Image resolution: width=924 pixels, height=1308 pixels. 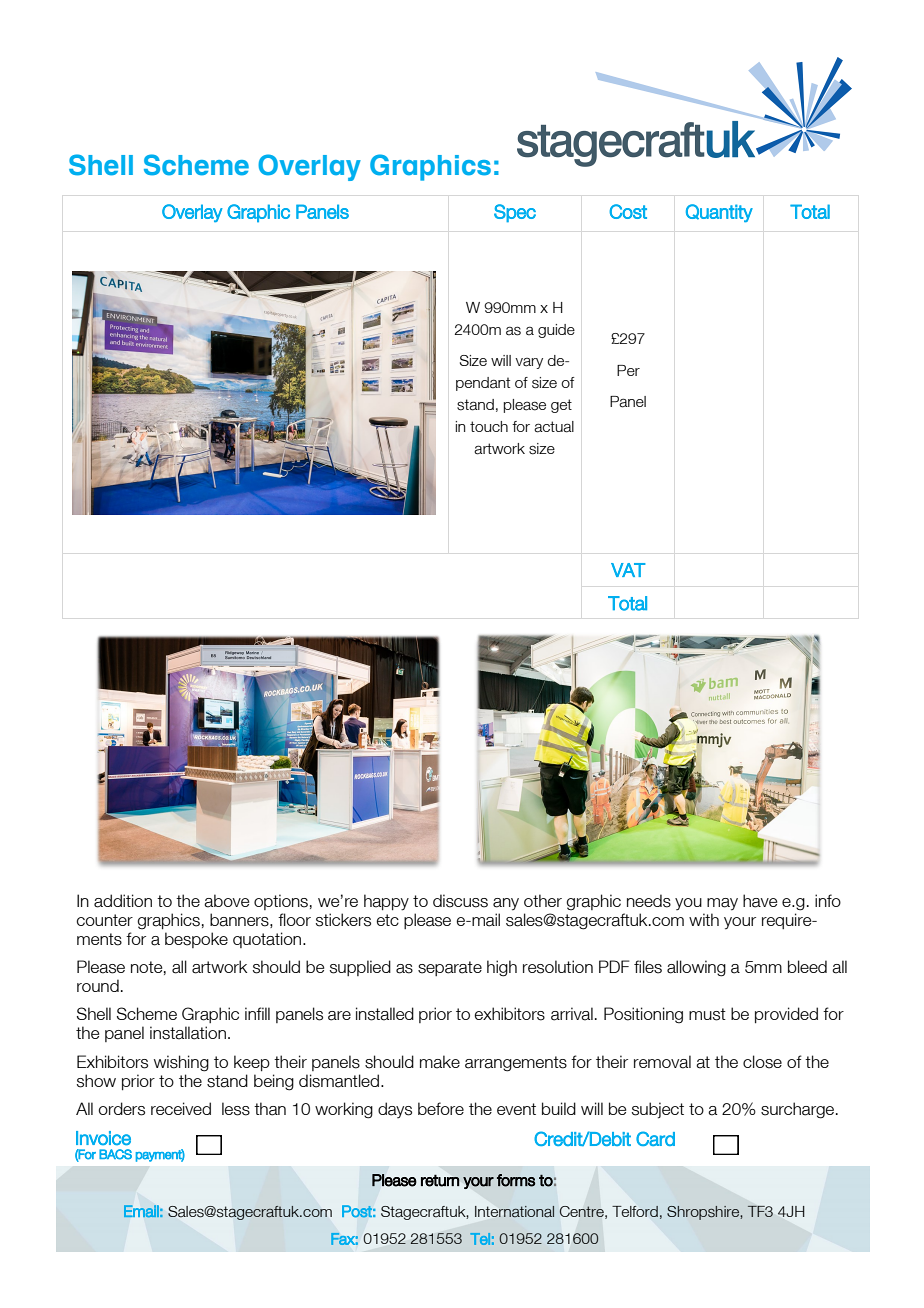 I want to click on have, so click(x=760, y=901).
